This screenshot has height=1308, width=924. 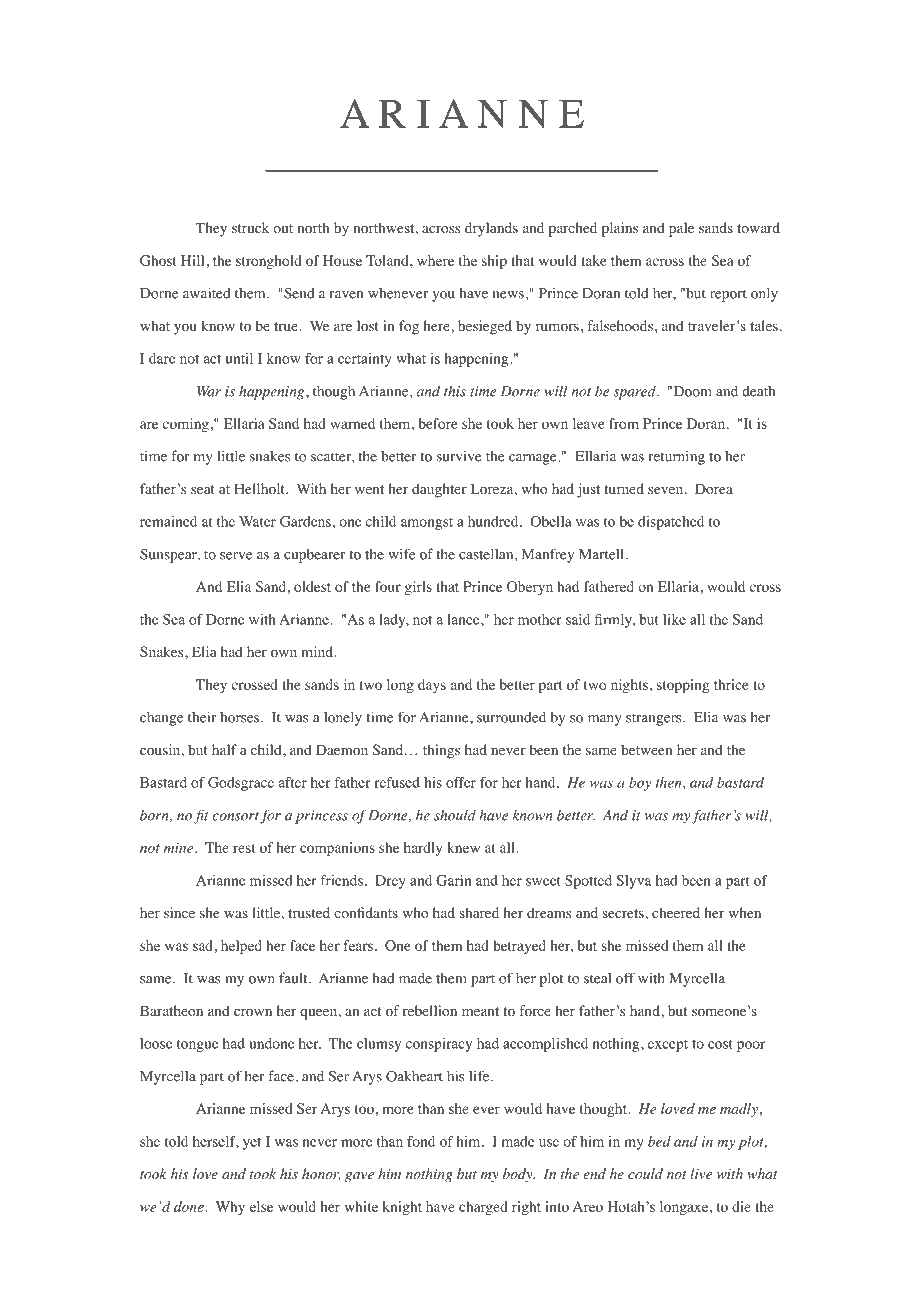 I want to click on returning, so click(x=677, y=457).
